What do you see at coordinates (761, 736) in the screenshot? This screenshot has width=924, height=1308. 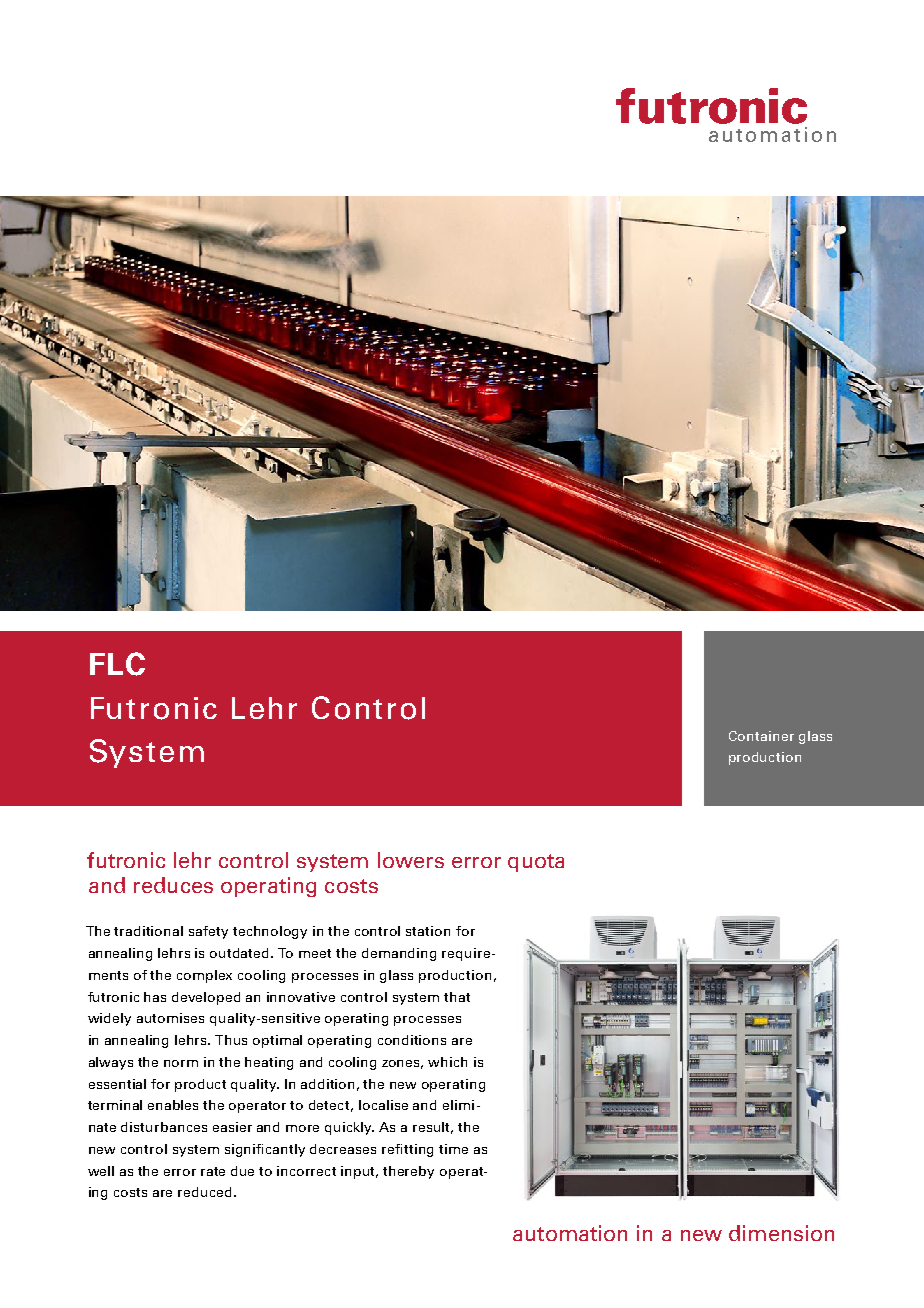 I see `Container` at bounding box center [761, 736].
